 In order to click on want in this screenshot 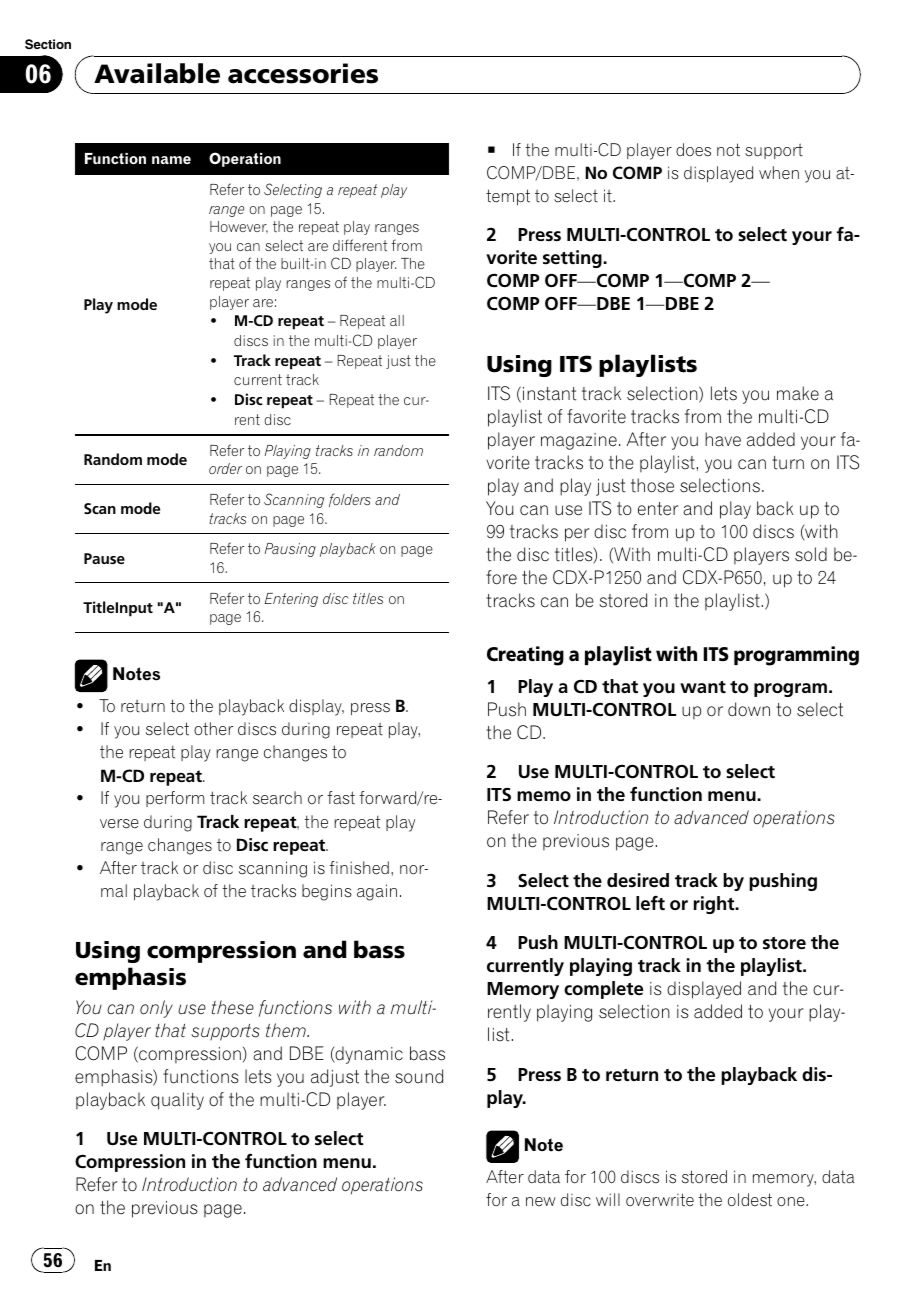, I will do `click(703, 687)`.
